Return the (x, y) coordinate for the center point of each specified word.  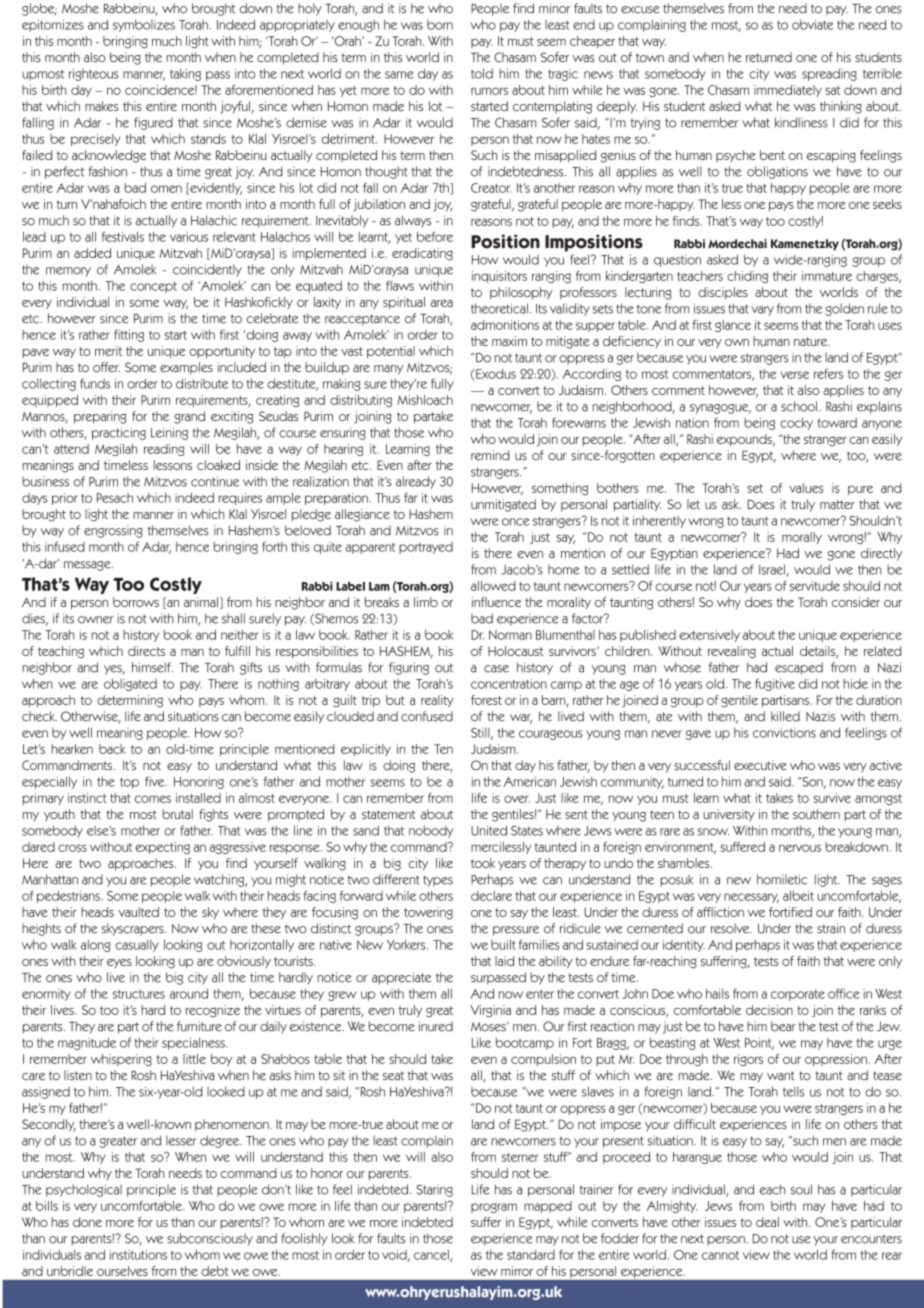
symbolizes (144, 26)
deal (767, 1222)
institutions (138, 1255)
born (440, 25)
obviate (812, 24)
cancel (432, 1256)
